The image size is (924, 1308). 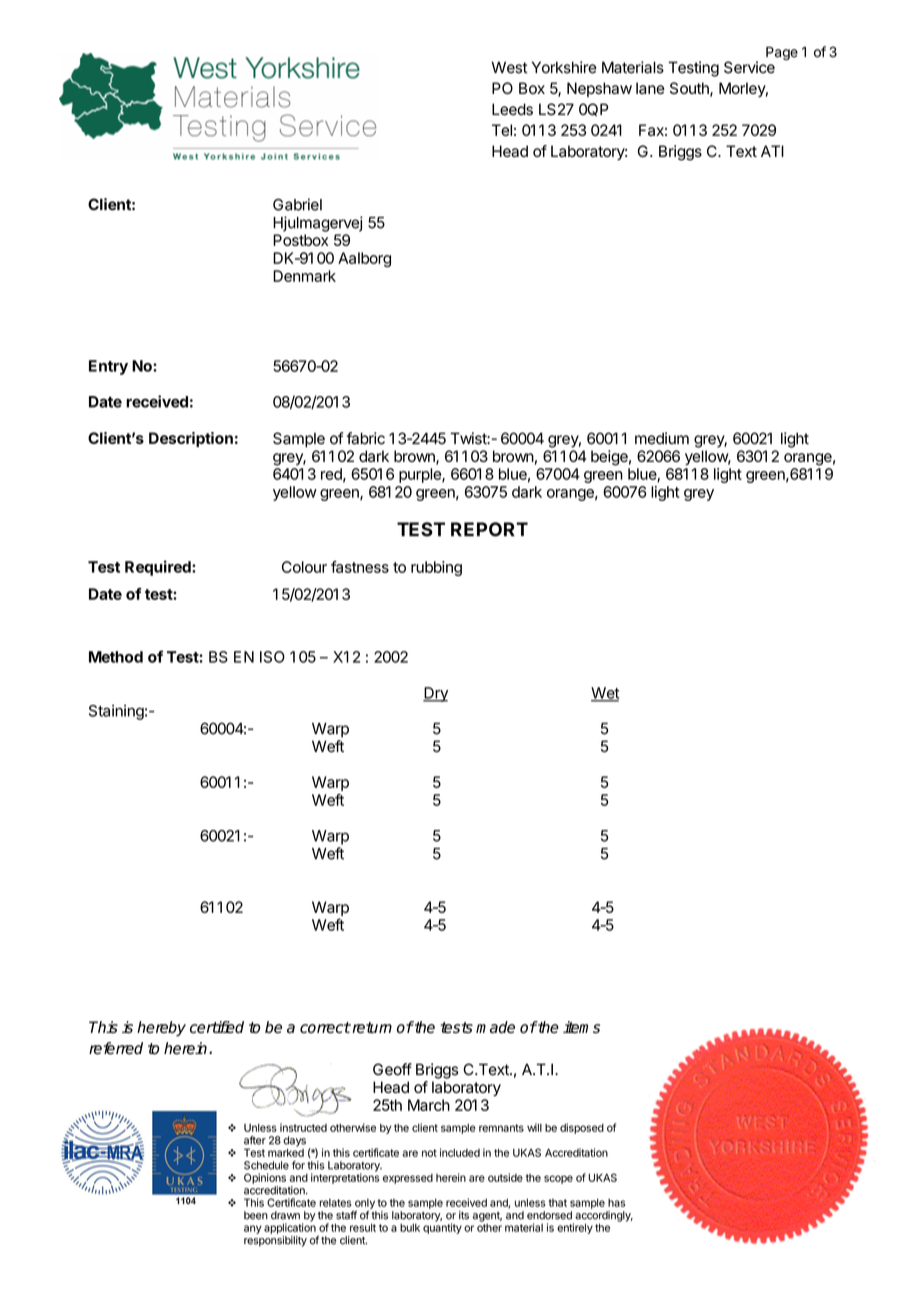 I want to click on Gabriel, so click(x=297, y=204).
